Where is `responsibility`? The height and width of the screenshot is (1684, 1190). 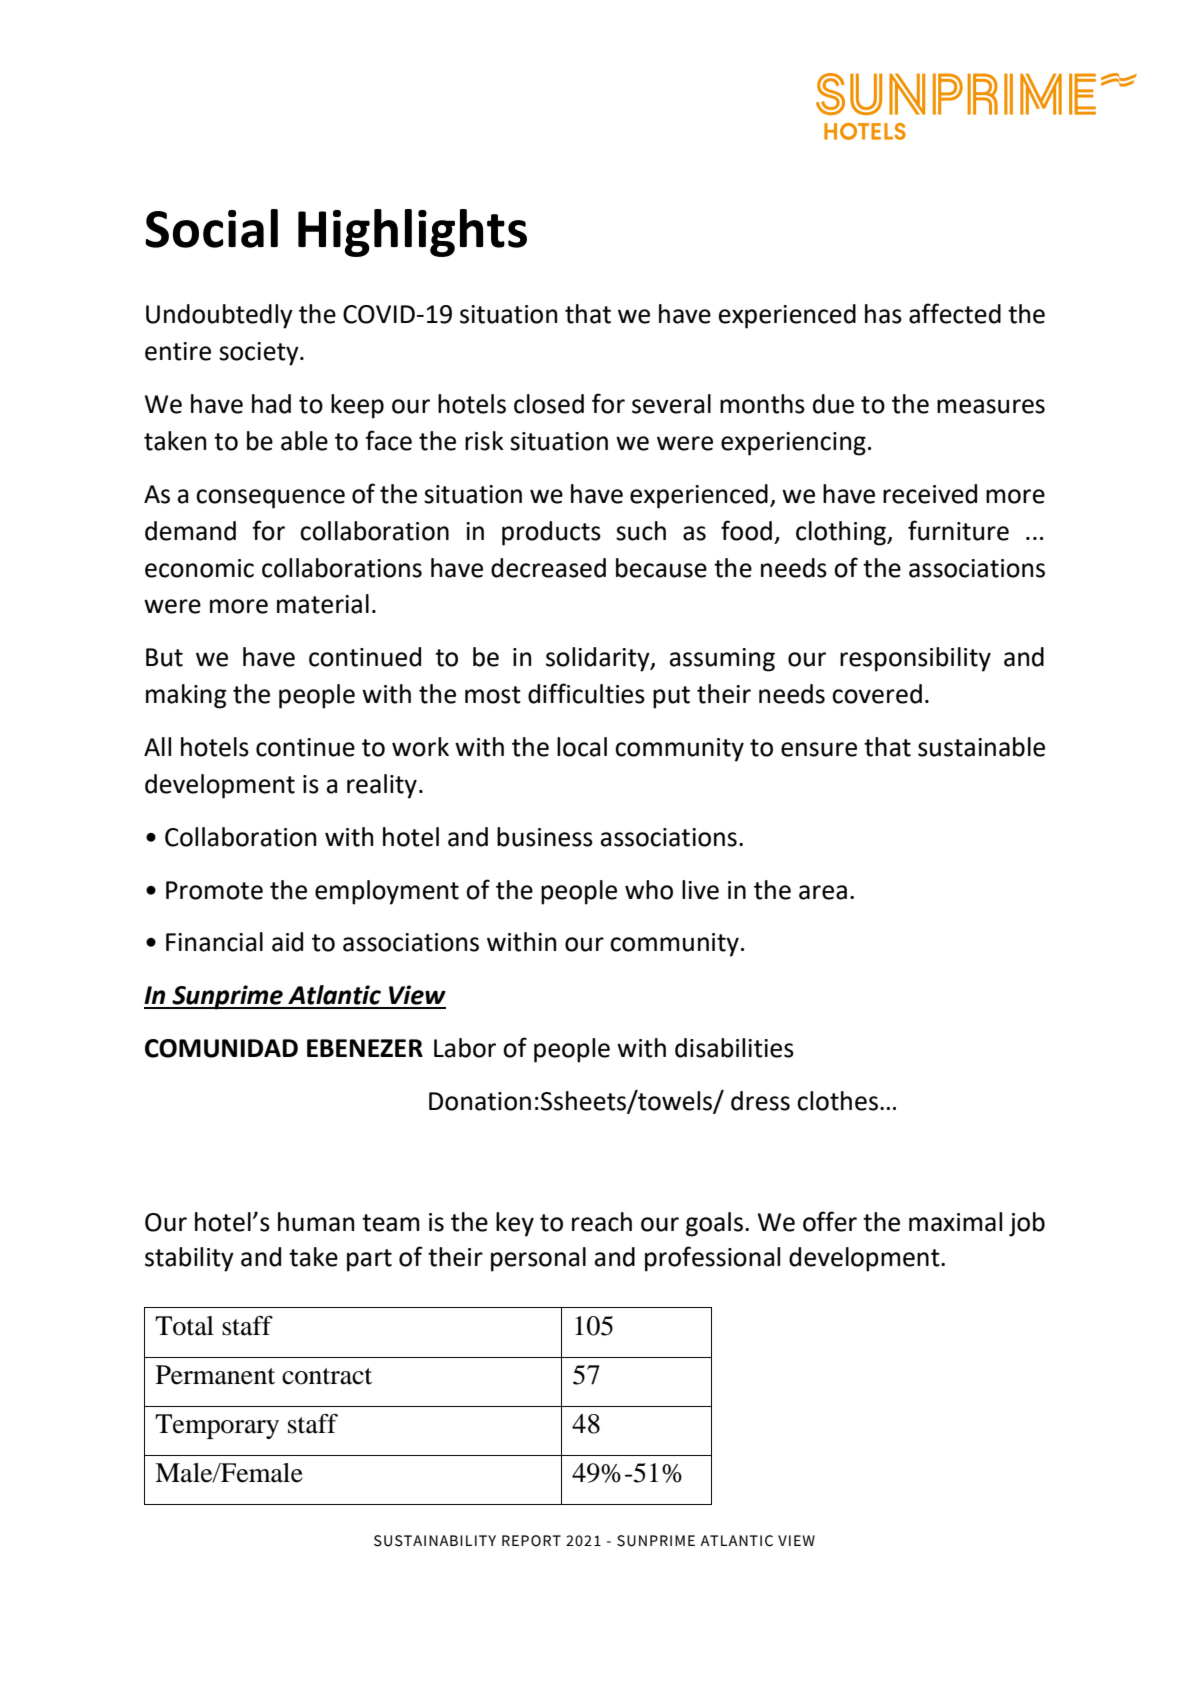
responsibility is located at coordinates (915, 659).
